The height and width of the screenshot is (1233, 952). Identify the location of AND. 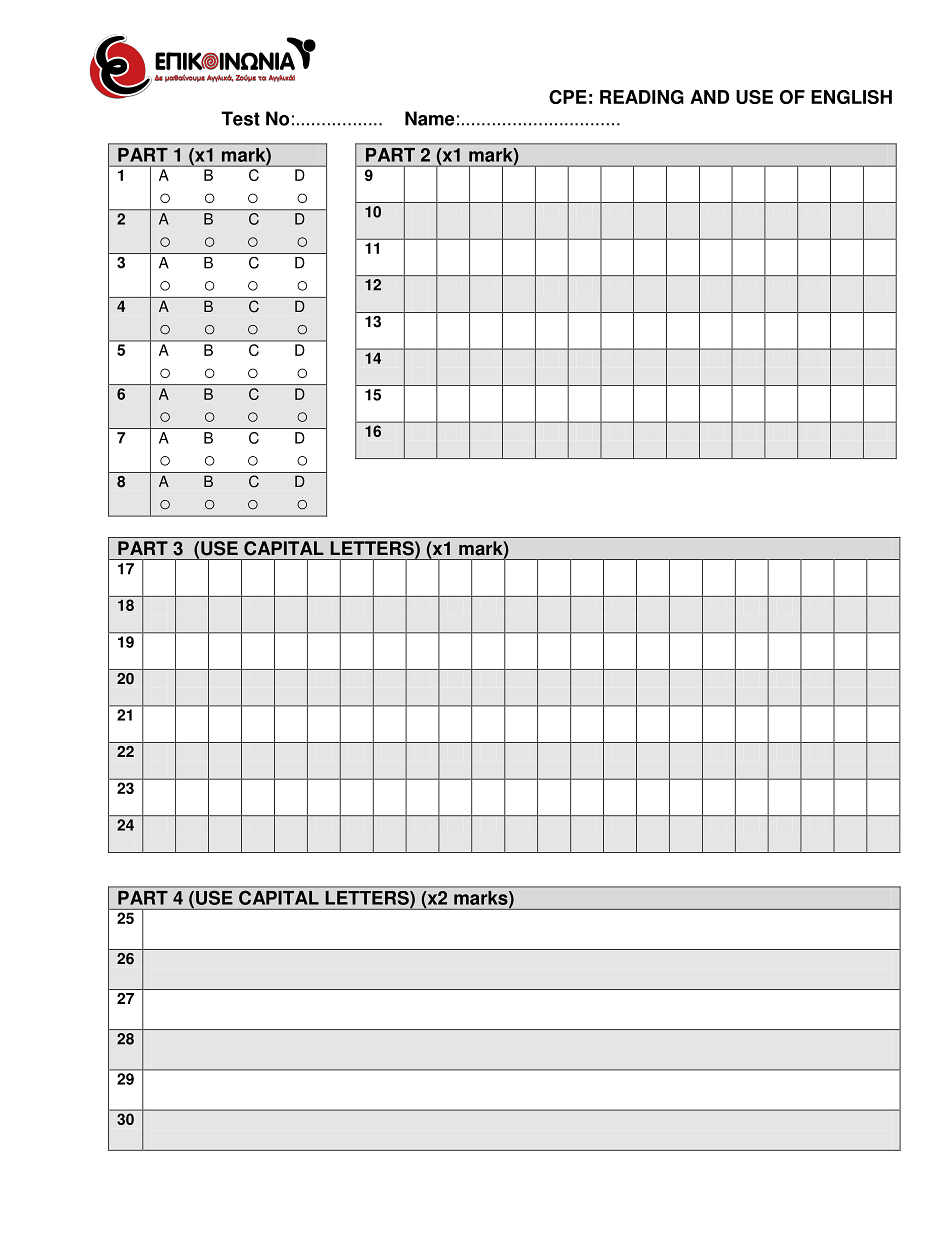
(709, 97).
